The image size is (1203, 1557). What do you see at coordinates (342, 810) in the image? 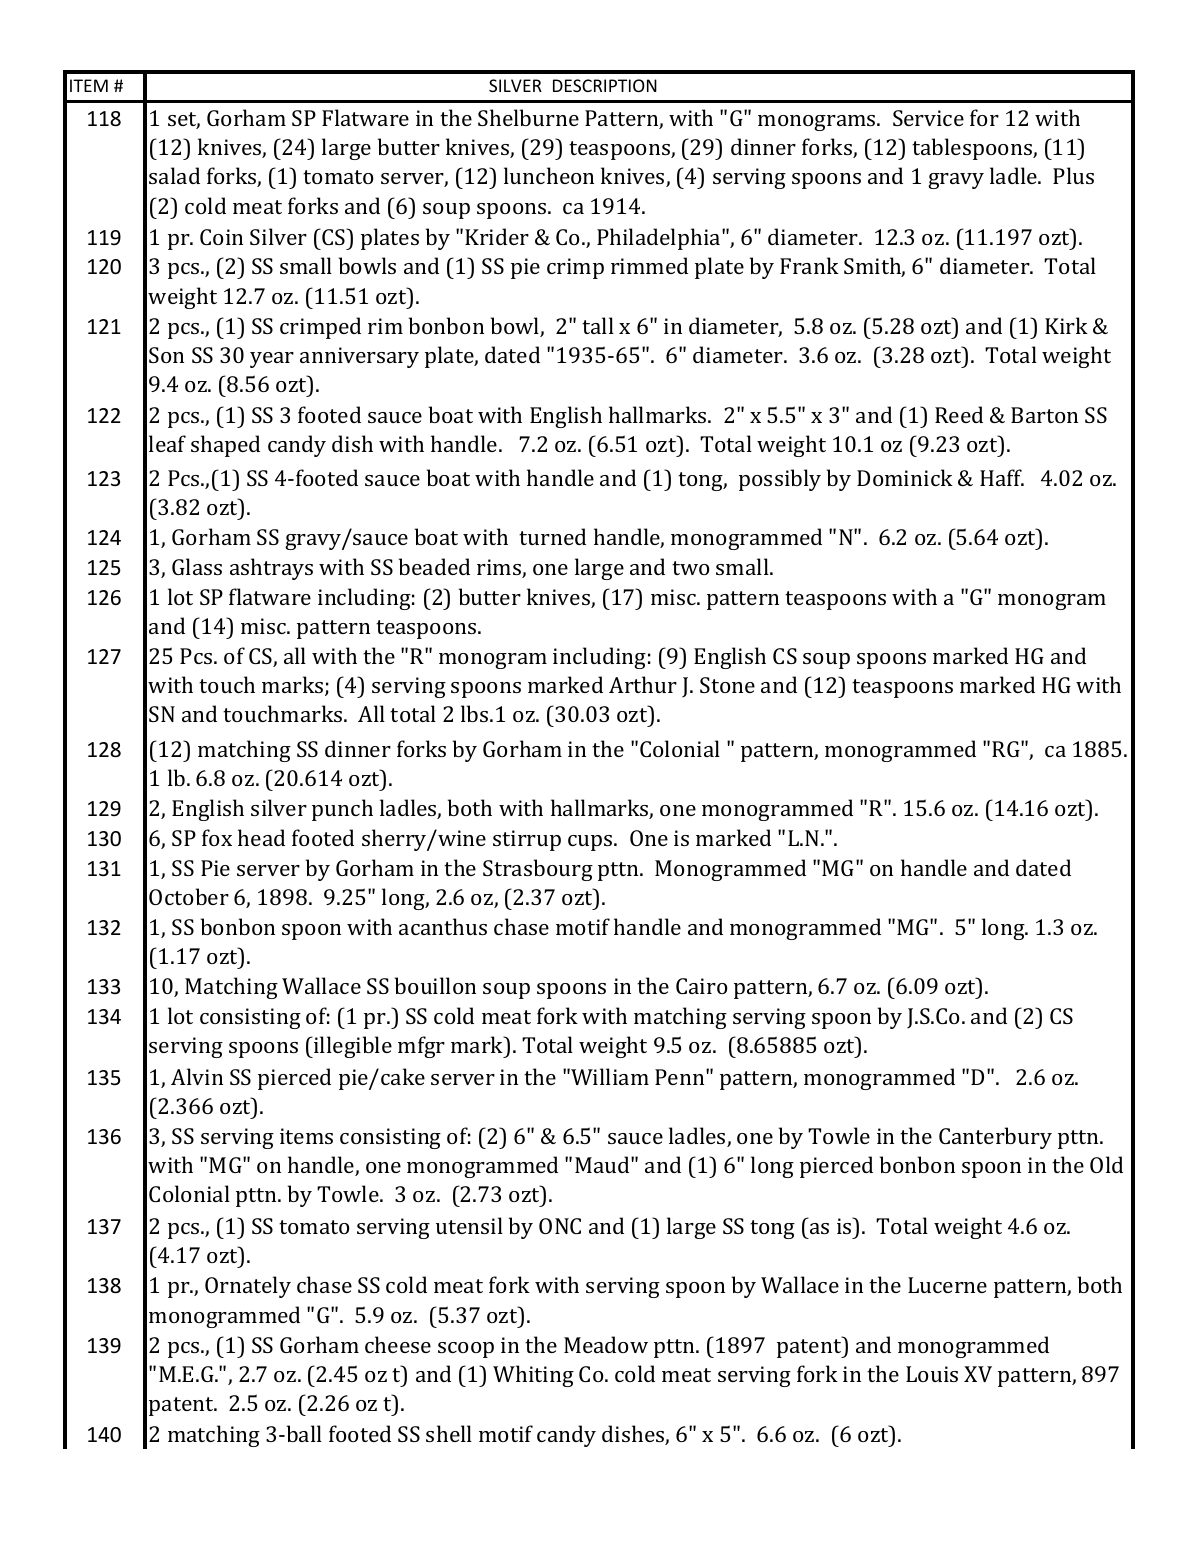
I see `punch` at bounding box center [342, 810].
